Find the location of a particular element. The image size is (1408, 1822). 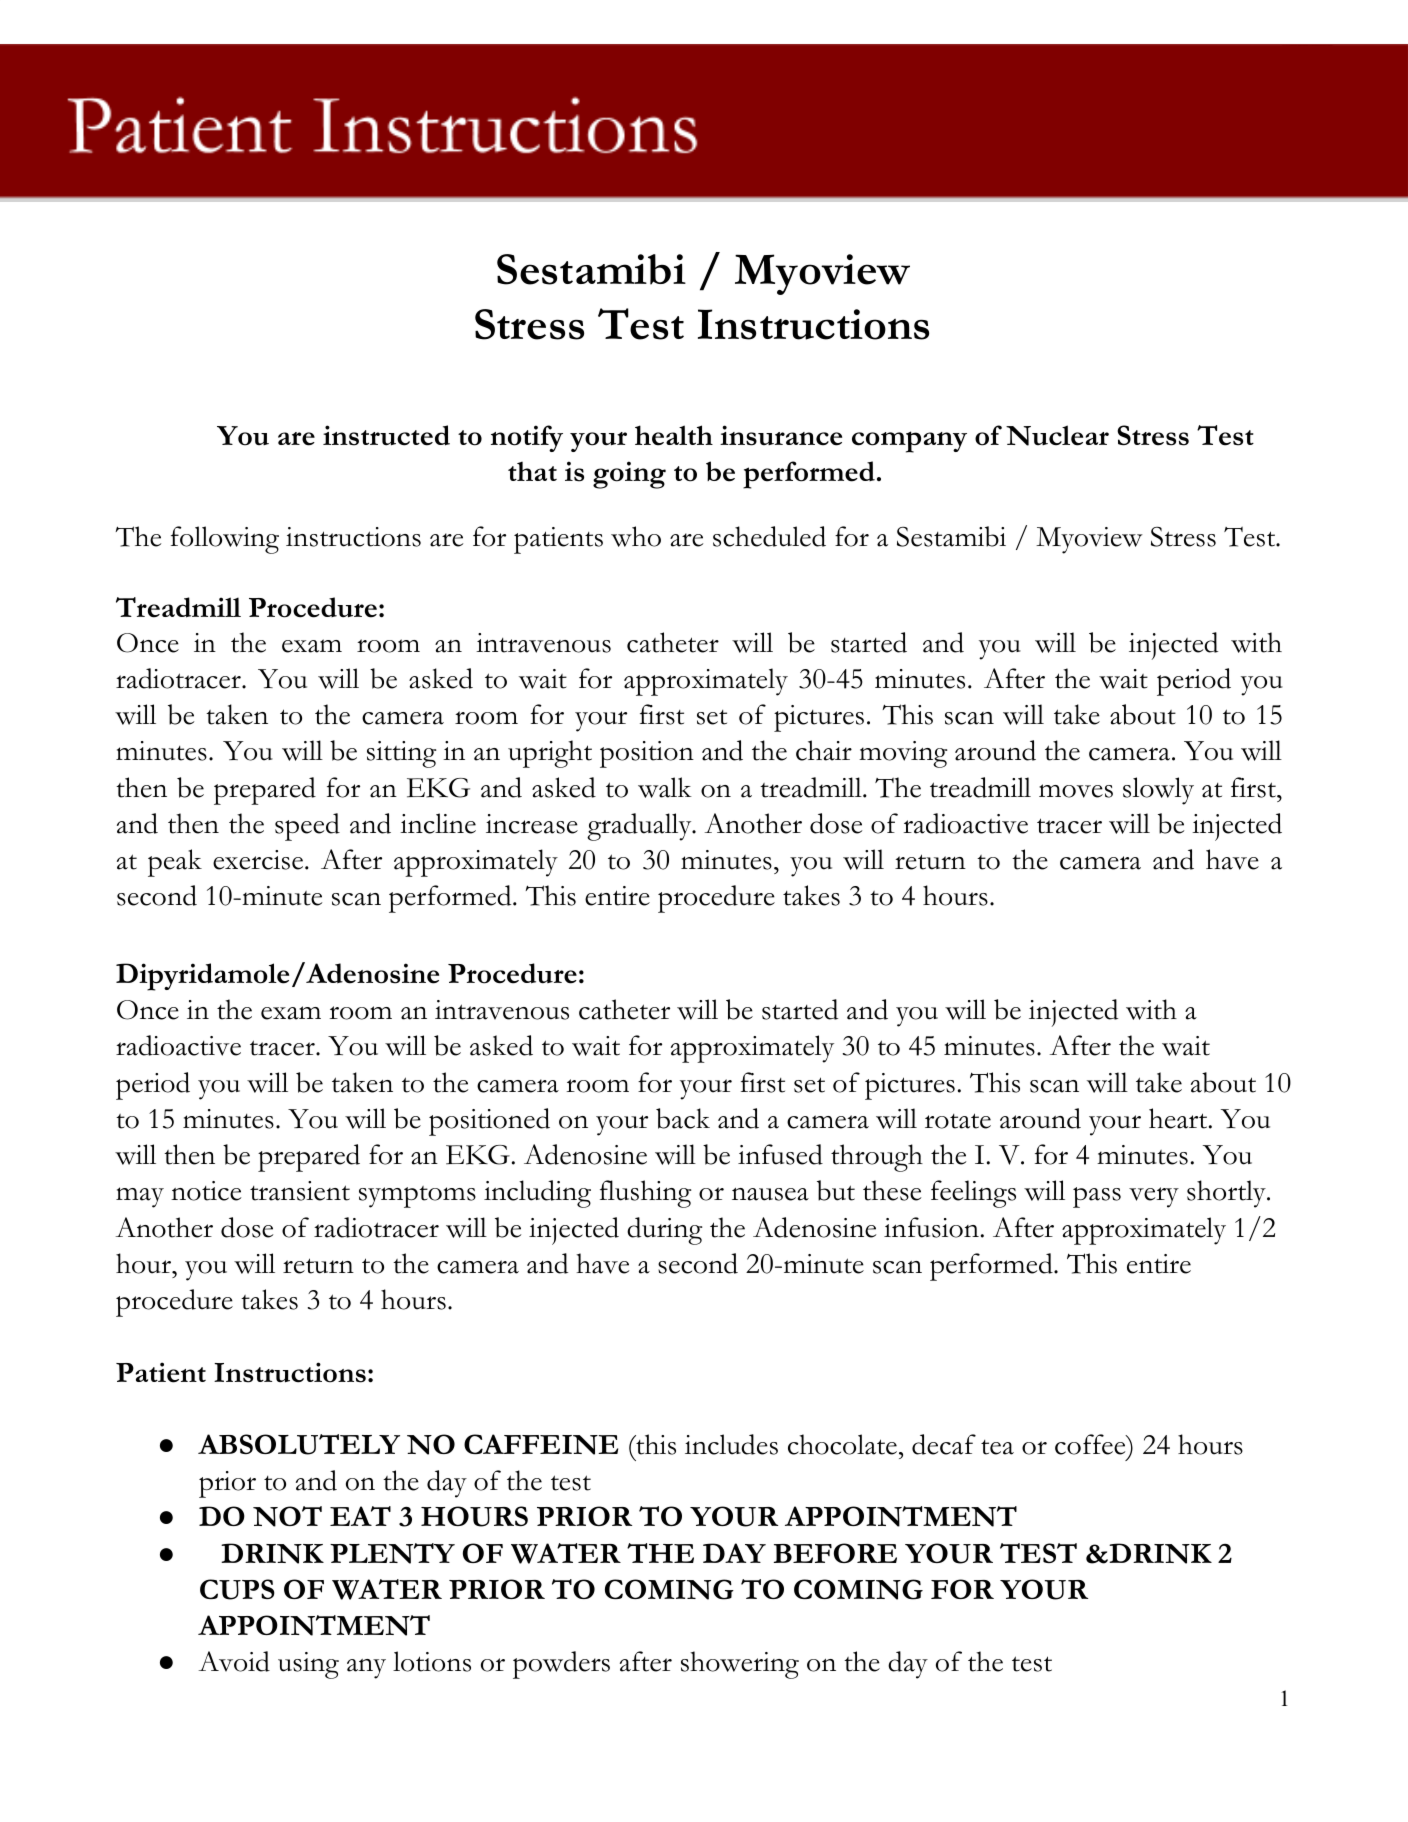

gradually is located at coordinates (640, 827).
